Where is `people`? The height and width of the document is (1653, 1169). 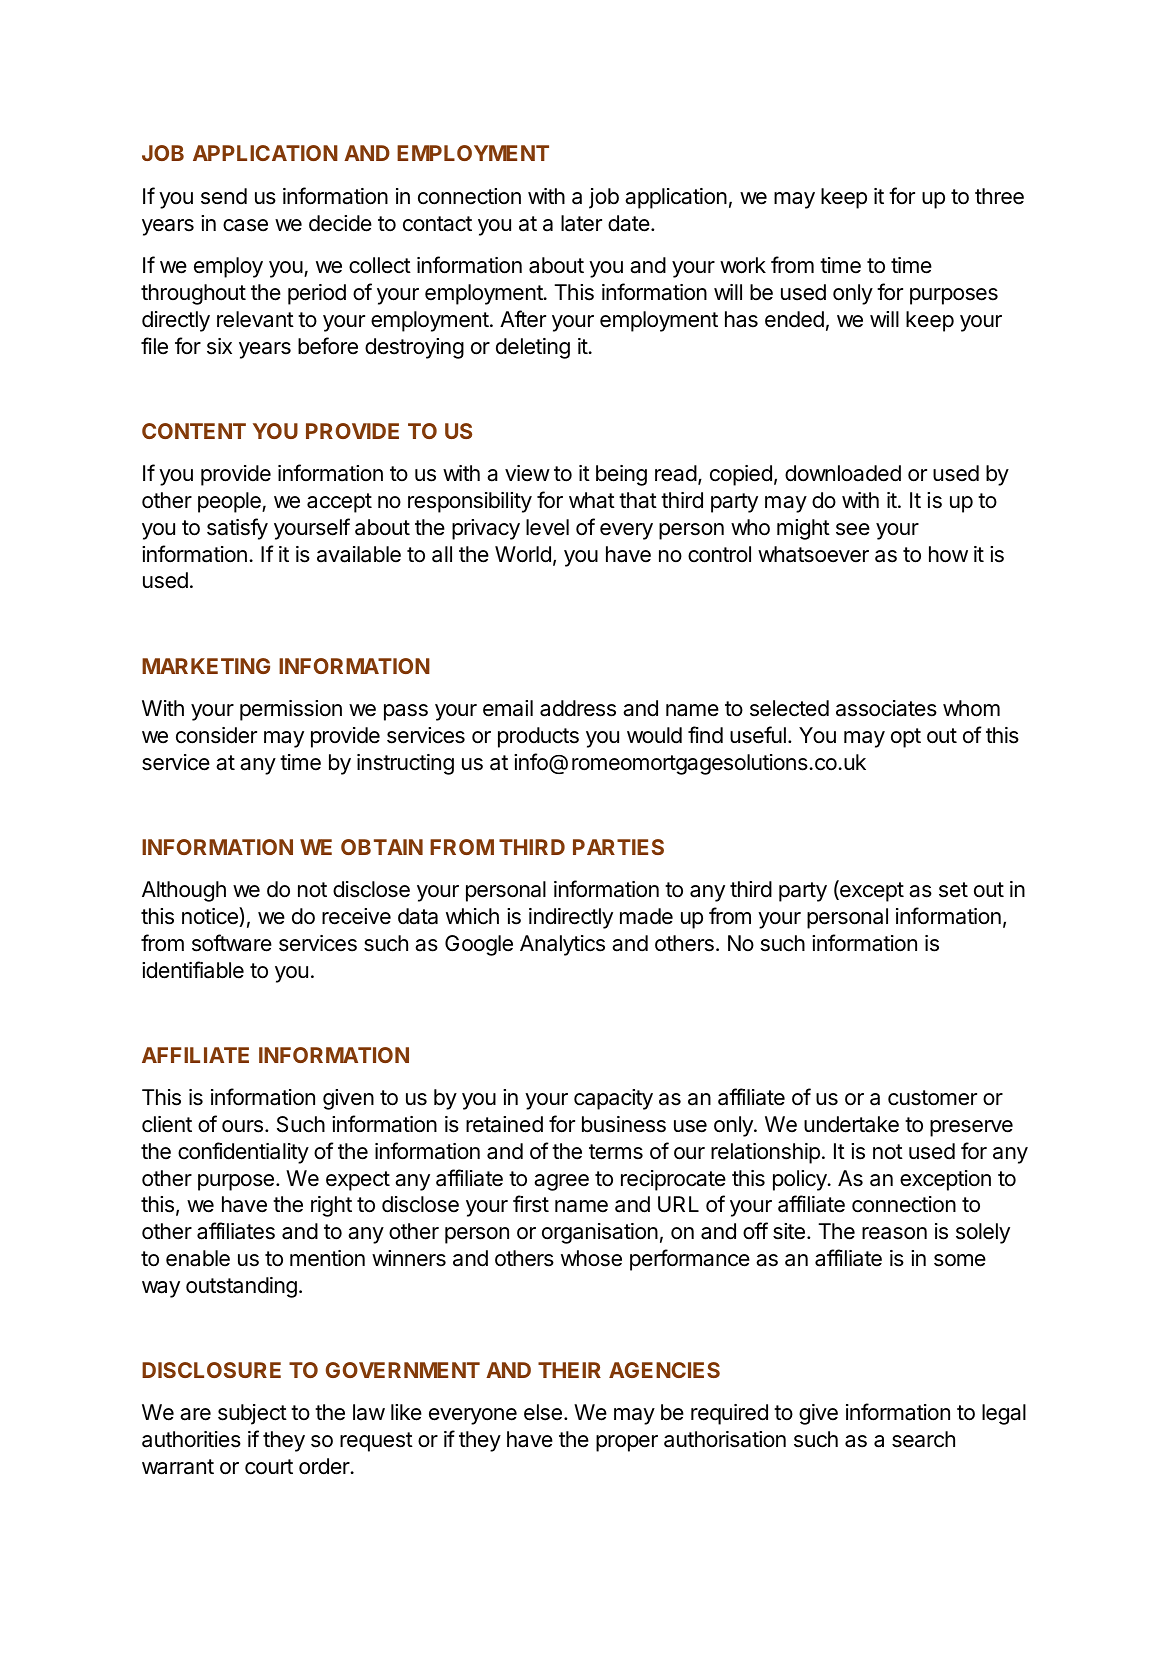 people is located at coordinates (230, 502).
